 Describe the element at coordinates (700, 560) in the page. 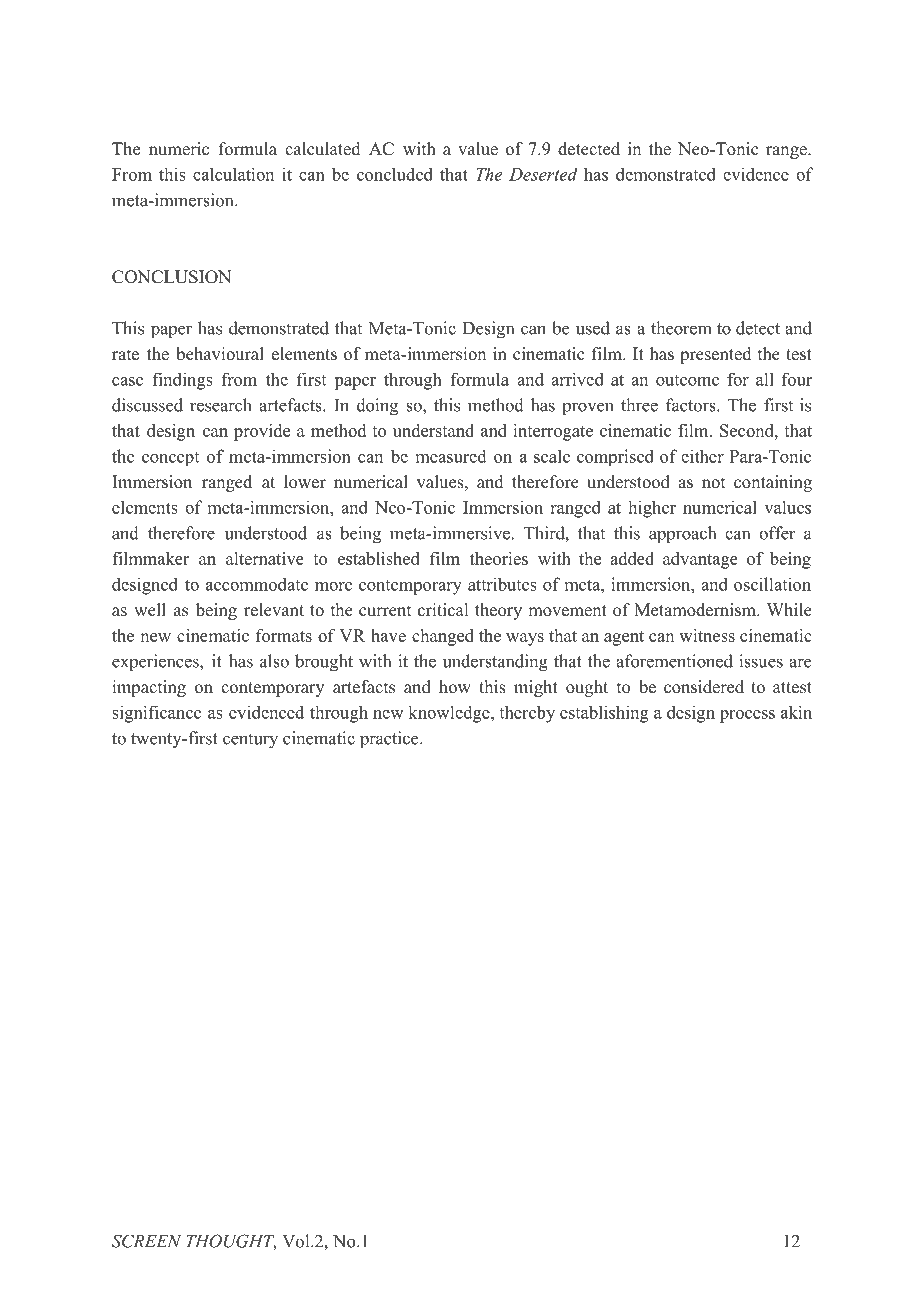

I see `advantage` at that location.
